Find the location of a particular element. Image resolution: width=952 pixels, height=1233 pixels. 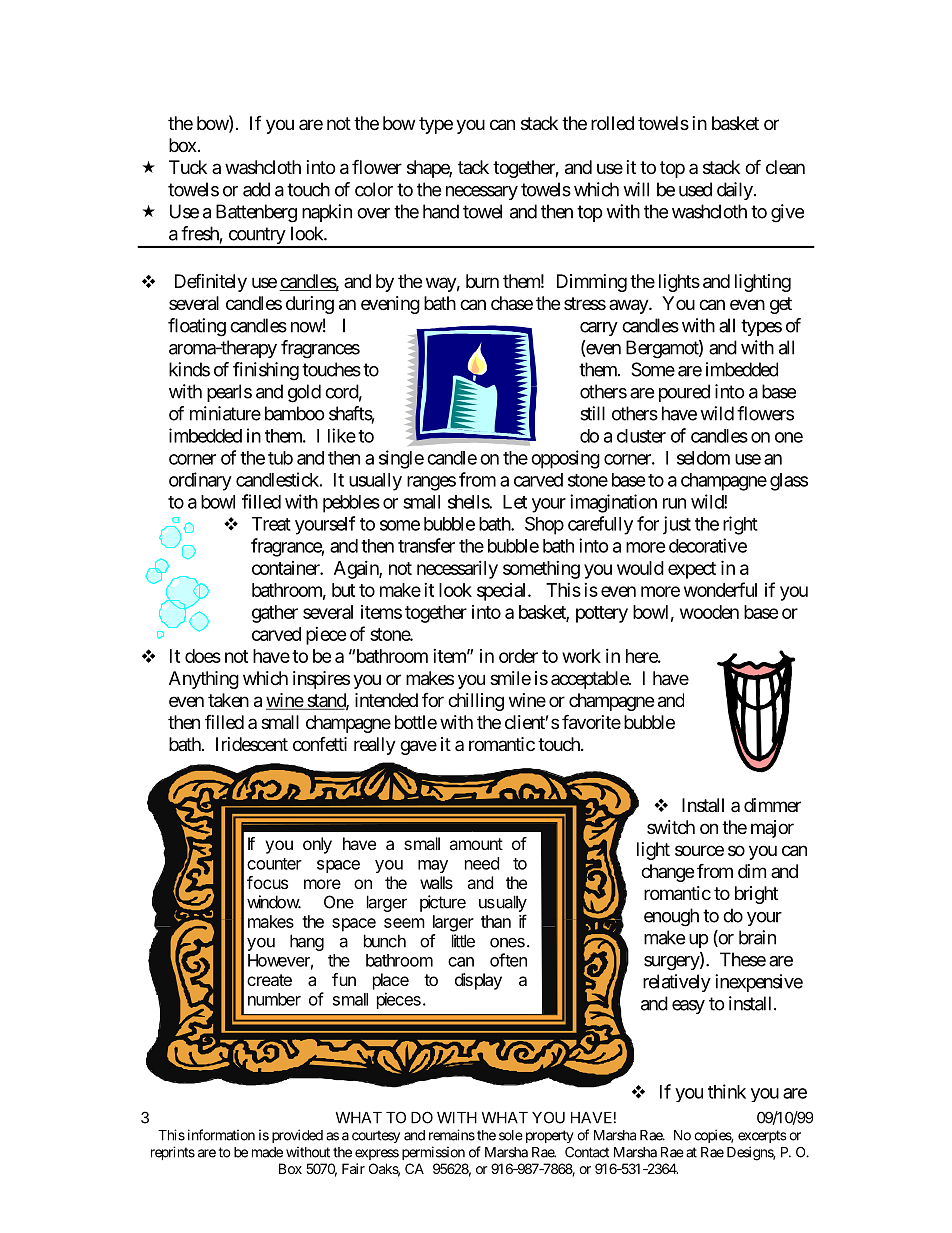

only is located at coordinates (317, 845).
